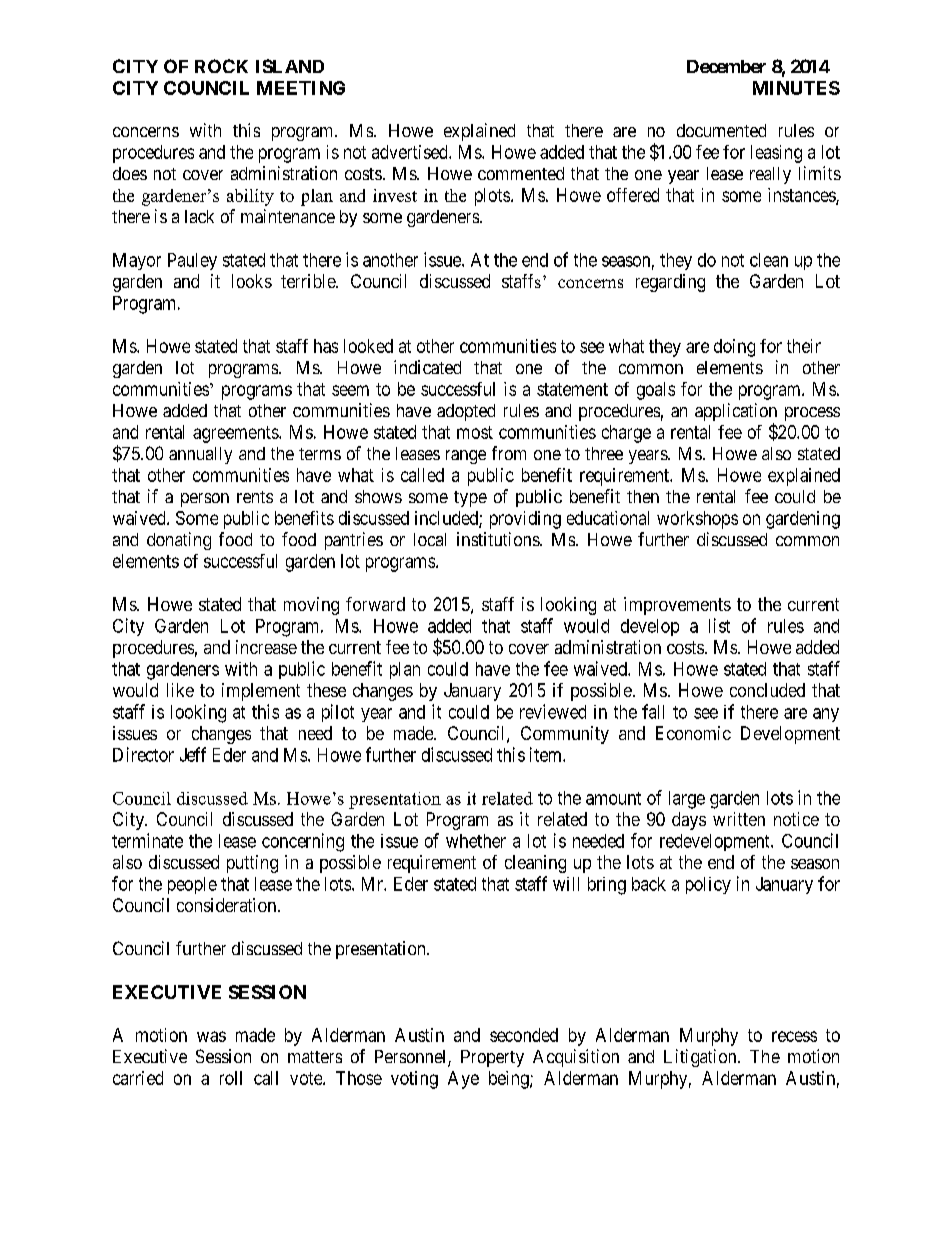 This screenshot has width=952, height=1233. I want to click on list, so click(719, 625).
